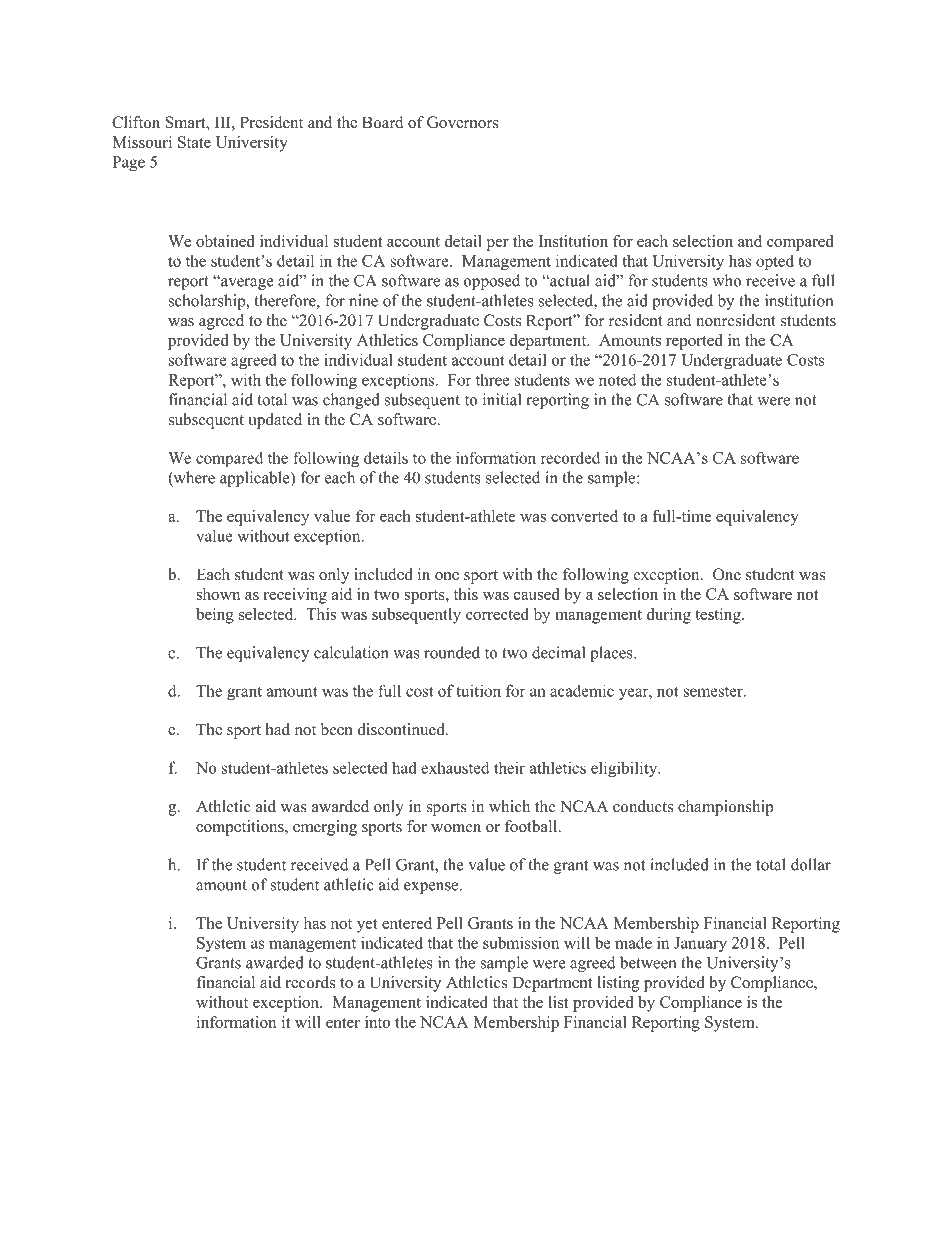  I want to click on State, so click(194, 142).
